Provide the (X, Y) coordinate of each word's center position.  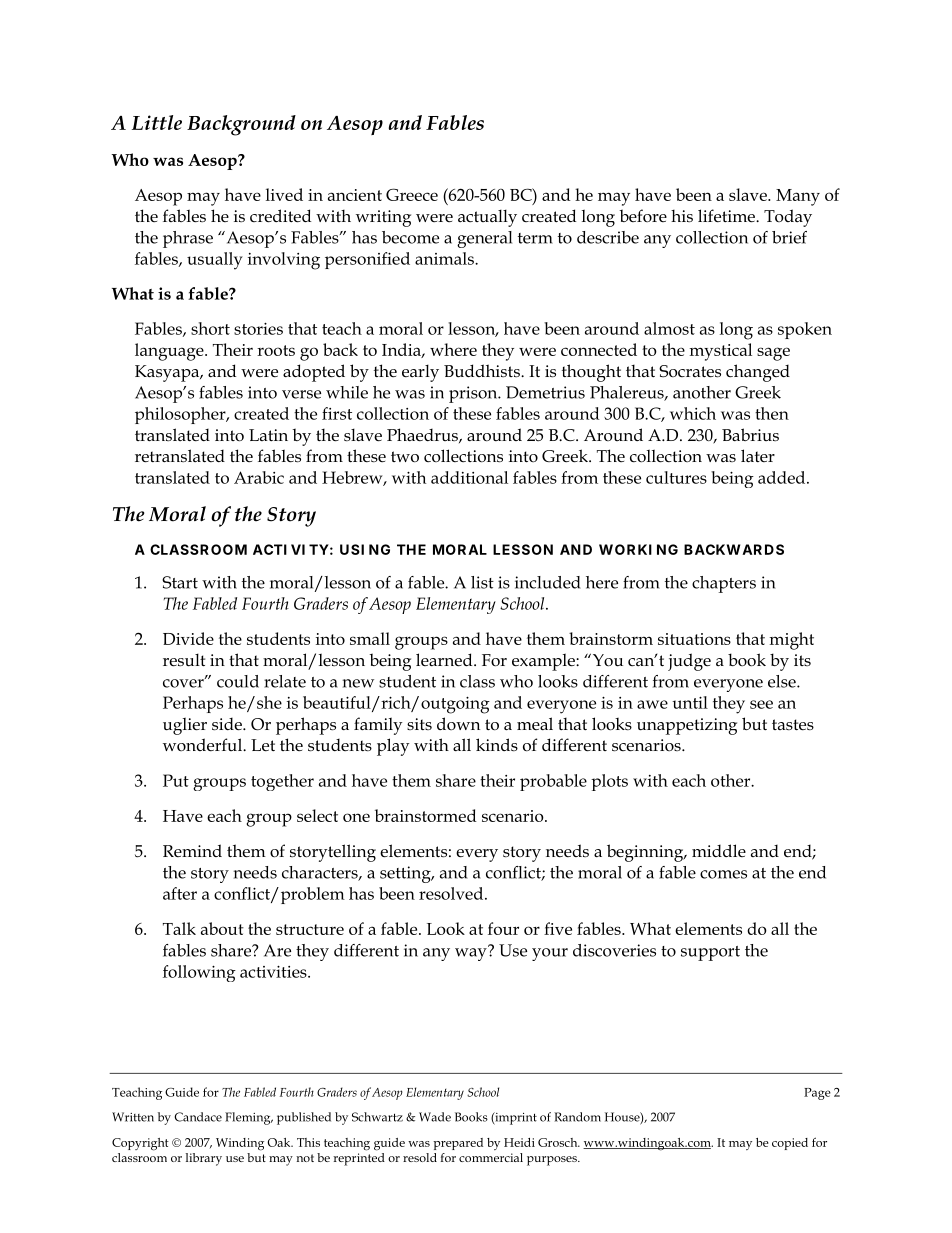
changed (758, 373)
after (180, 893)
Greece (412, 194)
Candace (198, 1117)
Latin (268, 435)
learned (445, 660)
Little (157, 122)
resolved (452, 893)
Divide (188, 638)
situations (694, 639)
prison (474, 394)
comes (723, 874)
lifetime (728, 216)
